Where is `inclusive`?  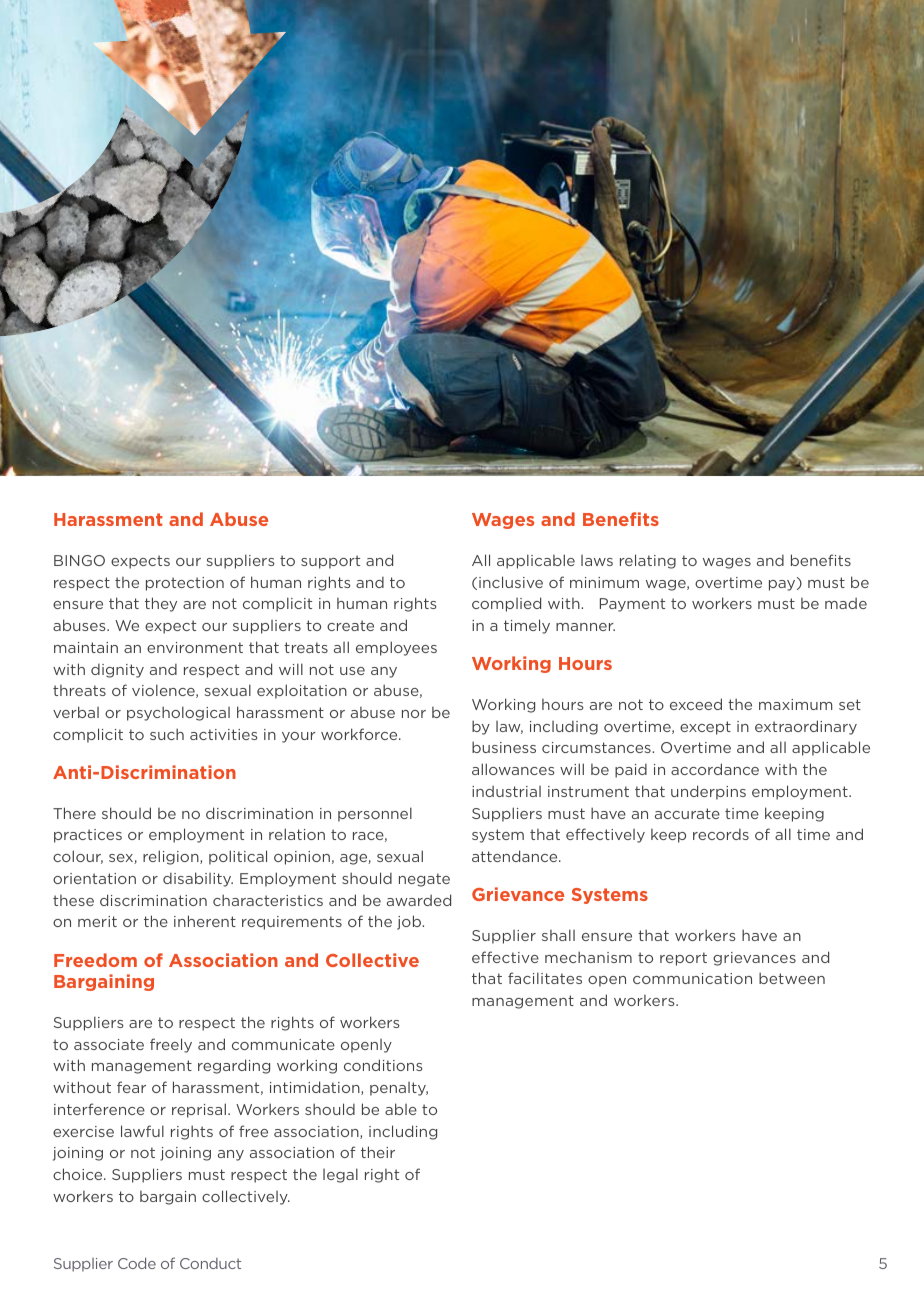
inclusive is located at coordinates (511, 582).
